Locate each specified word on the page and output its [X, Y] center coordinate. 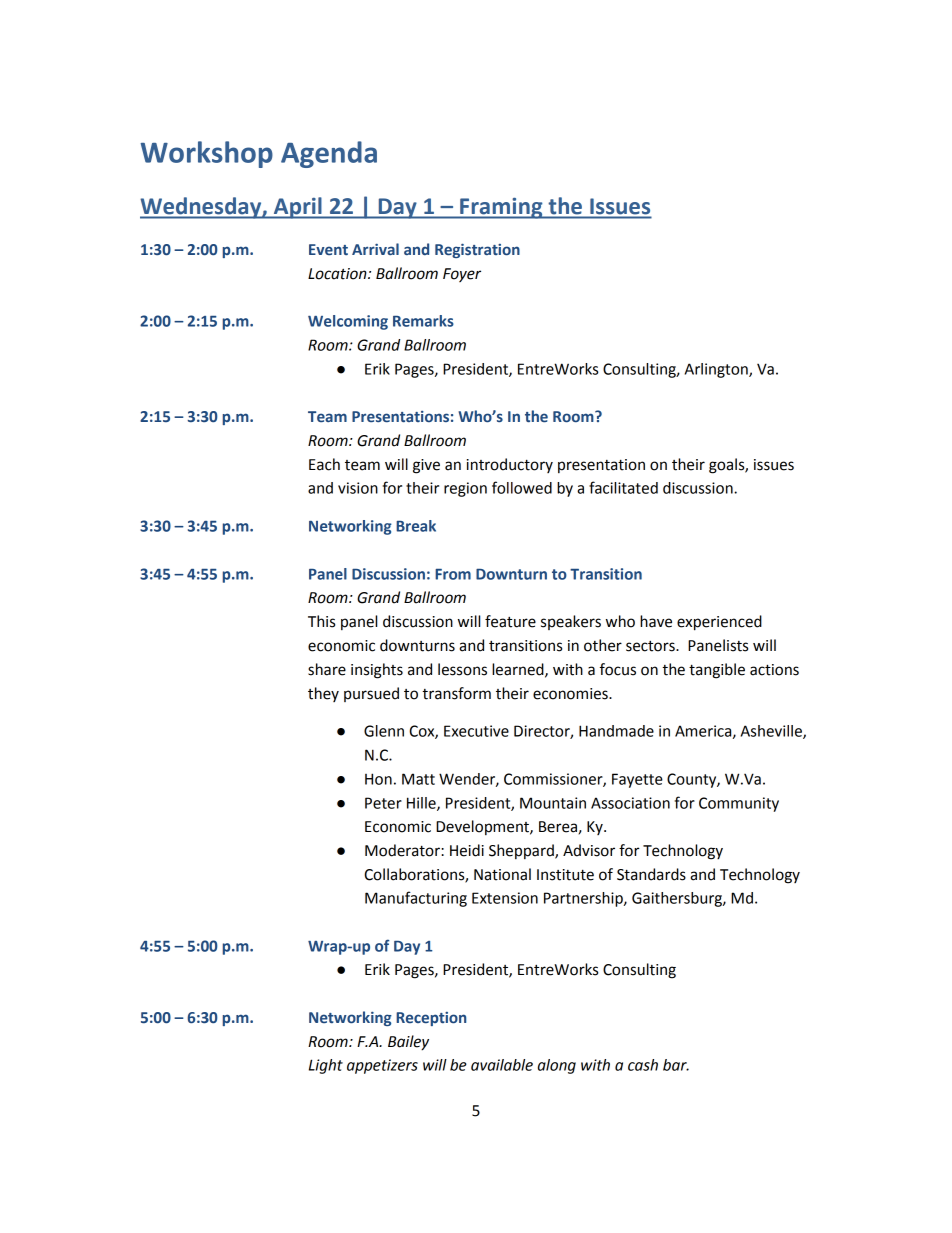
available [502, 1065]
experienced [719, 623]
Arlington [717, 370]
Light [326, 1066]
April [297, 208]
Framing [501, 208]
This [321, 621]
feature [510, 621]
